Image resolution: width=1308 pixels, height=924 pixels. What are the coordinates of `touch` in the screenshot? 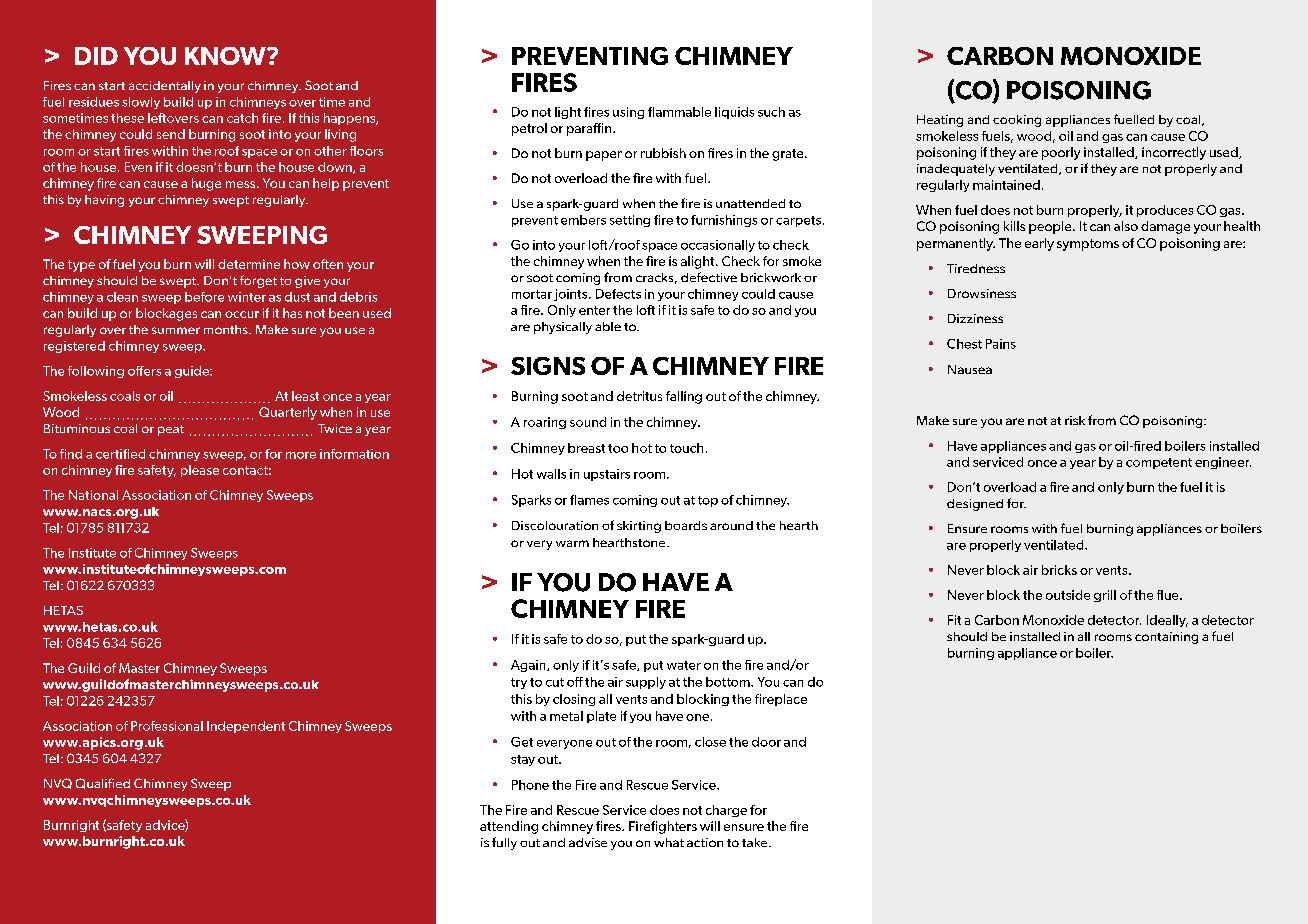 It's located at (686, 448).
